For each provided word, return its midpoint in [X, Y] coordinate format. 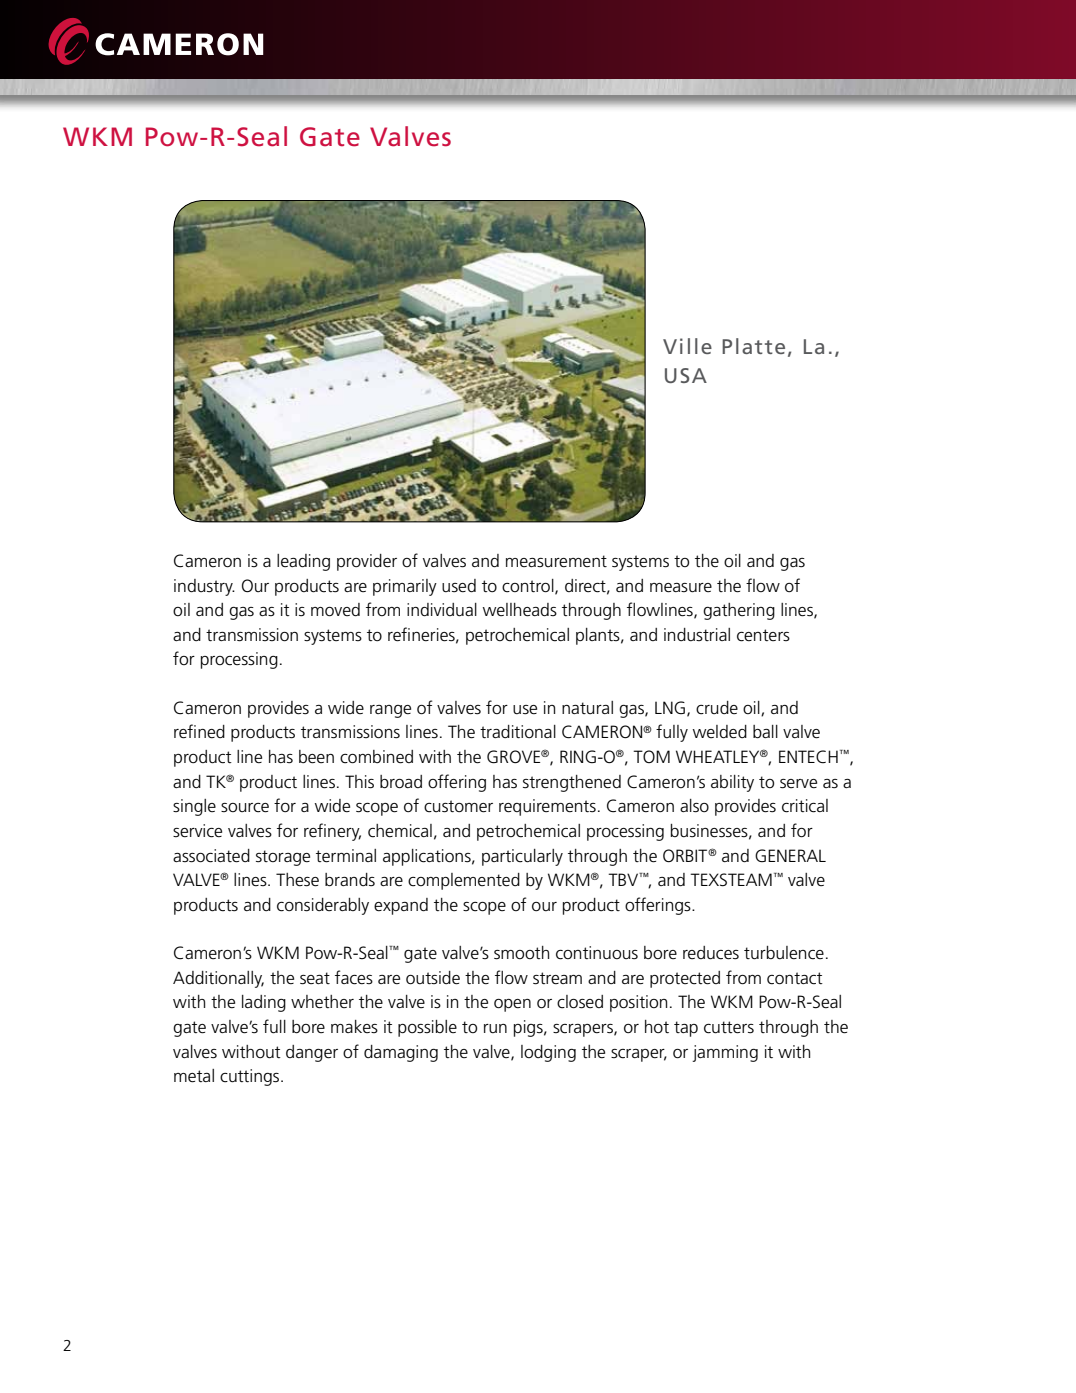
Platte [753, 346]
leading [303, 562]
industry [204, 587]
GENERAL [790, 855]
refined [199, 731]
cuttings [251, 1077]
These [297, 880]
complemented [464, 881]
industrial [697, 634]
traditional [518, 732]
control [529, 586]
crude [717, 708]
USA [686, 375]
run [495, 1028]
